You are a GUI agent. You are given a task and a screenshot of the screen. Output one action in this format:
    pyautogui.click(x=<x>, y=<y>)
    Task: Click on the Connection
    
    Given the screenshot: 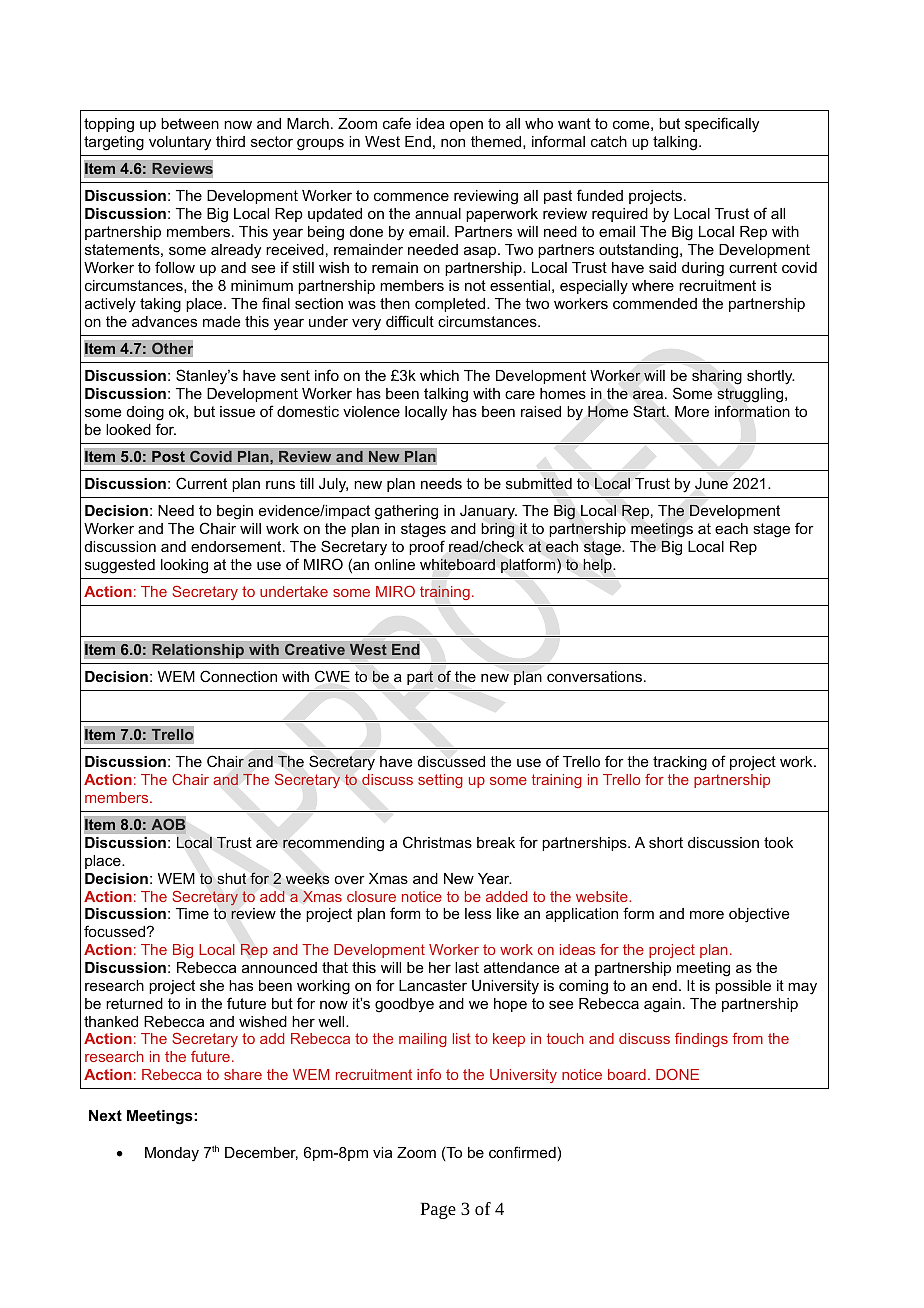 What is the action you would take?
    pyautogui.click(x=238, y=676)
